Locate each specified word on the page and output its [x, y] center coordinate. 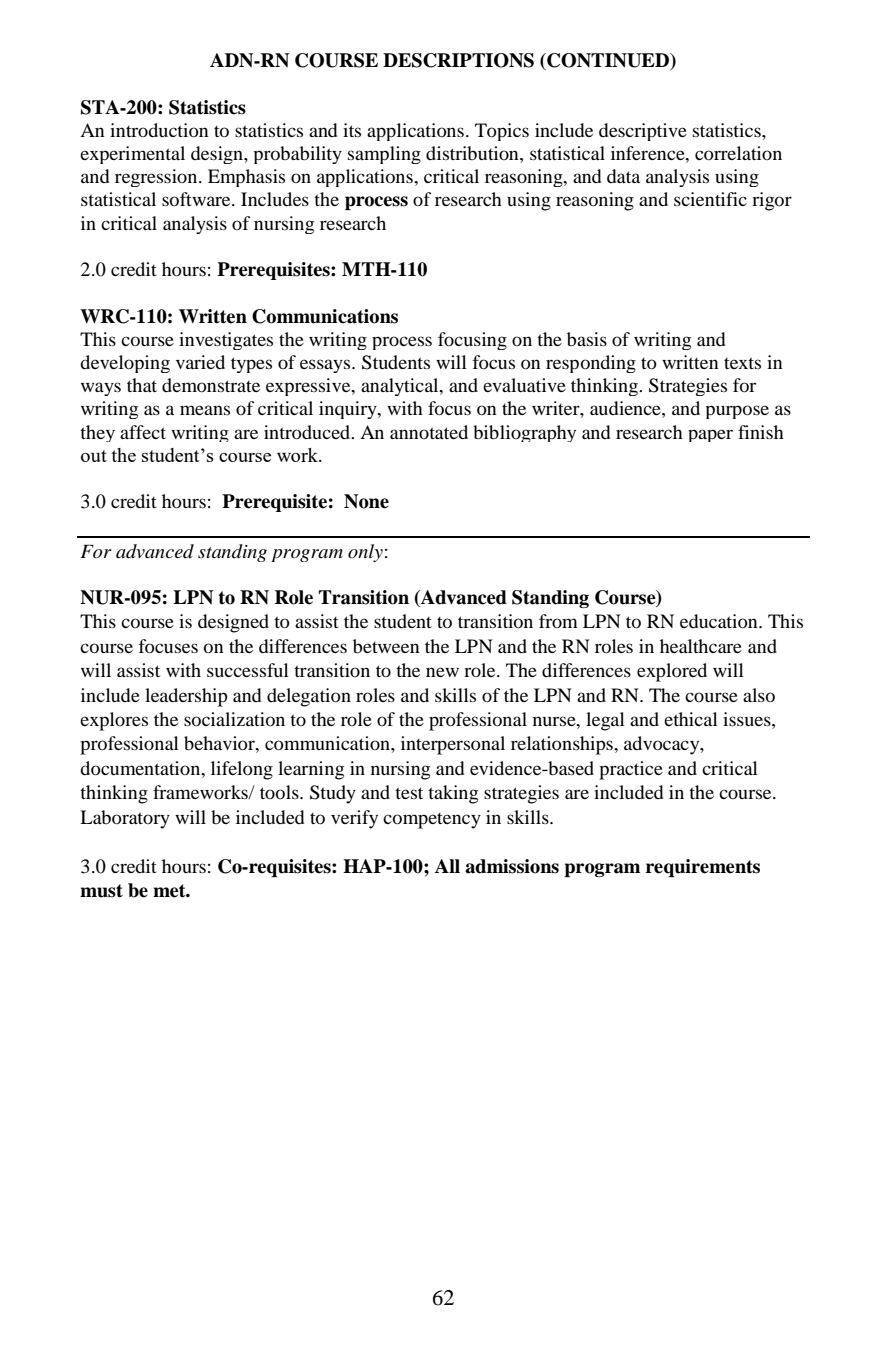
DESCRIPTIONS [458, 60]
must [101, 891]
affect [143, 432]
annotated [429, 432]
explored [672, 672]
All [447, 866]
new [442, 672]
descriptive [643, 132]
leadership [186, 697]
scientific [710, 199]
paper [710, 435]
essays [326, 366]
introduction [159, 130]
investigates [226, 341]
